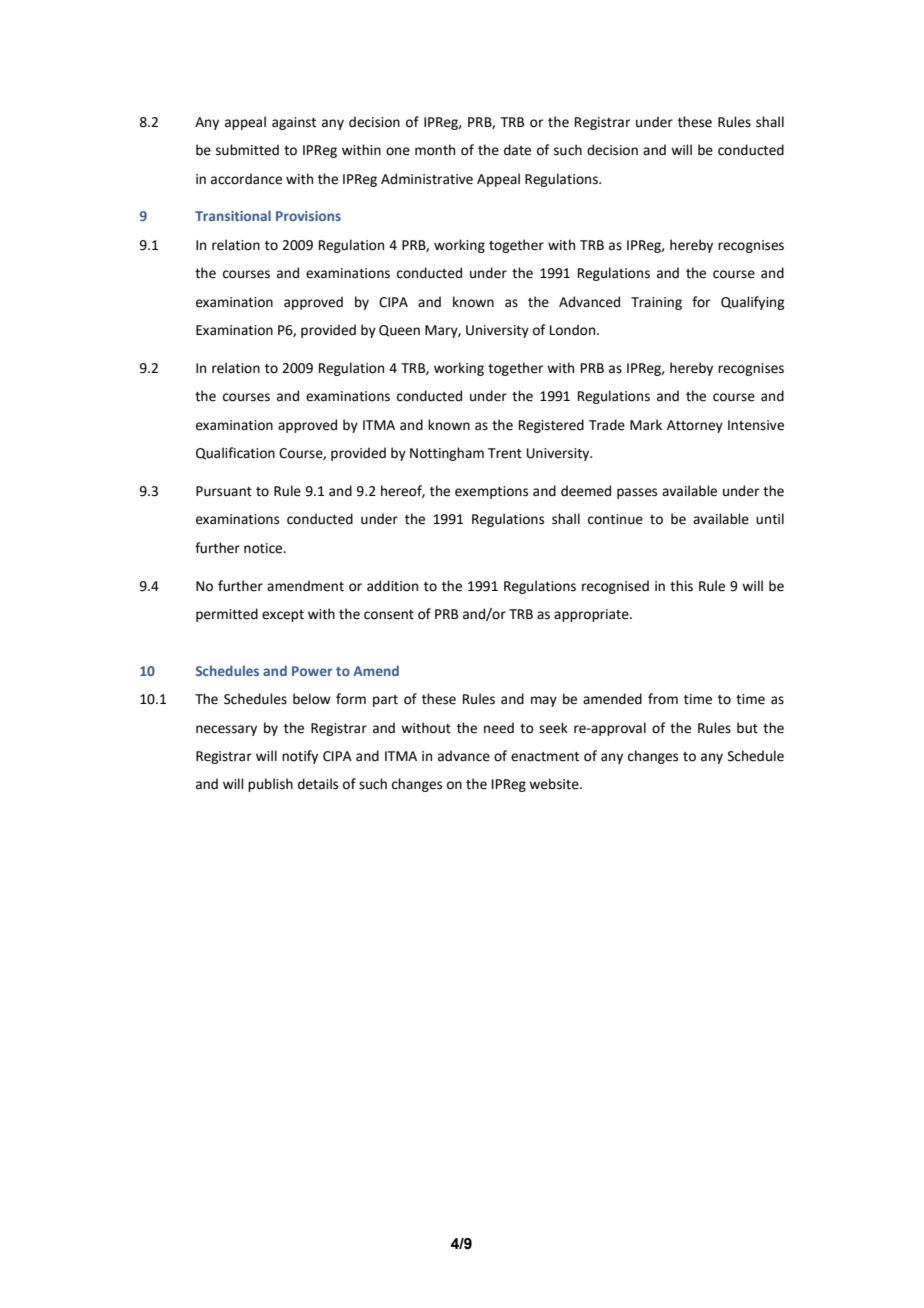 The height and width of the page is (1308, 924). I want to click on Qualifying, so click(752, 303).
